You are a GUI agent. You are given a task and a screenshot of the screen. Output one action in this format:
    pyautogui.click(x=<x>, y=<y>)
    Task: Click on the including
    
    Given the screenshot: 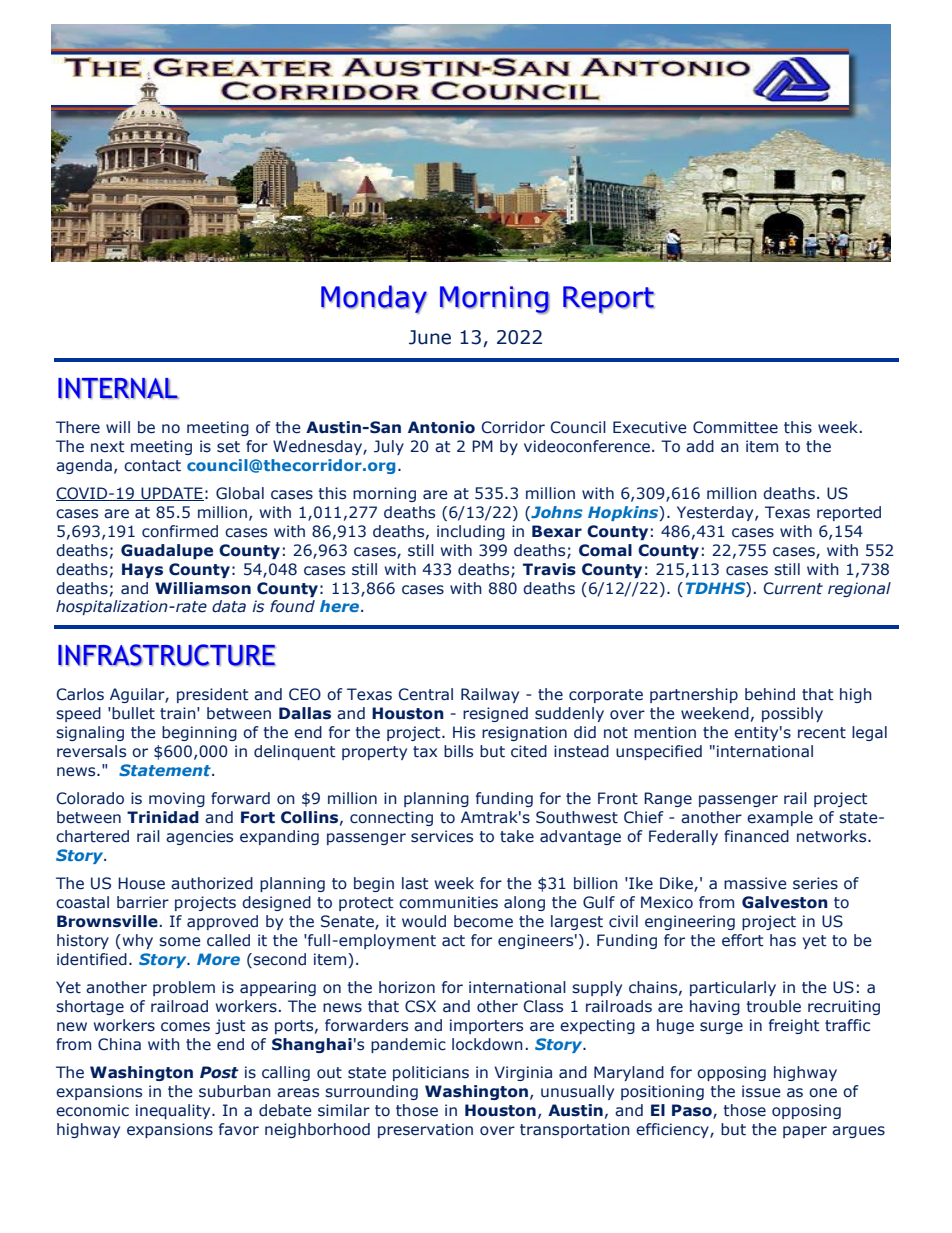 What is the action you would take?
    pyautogui.click(x=471, y=532)
